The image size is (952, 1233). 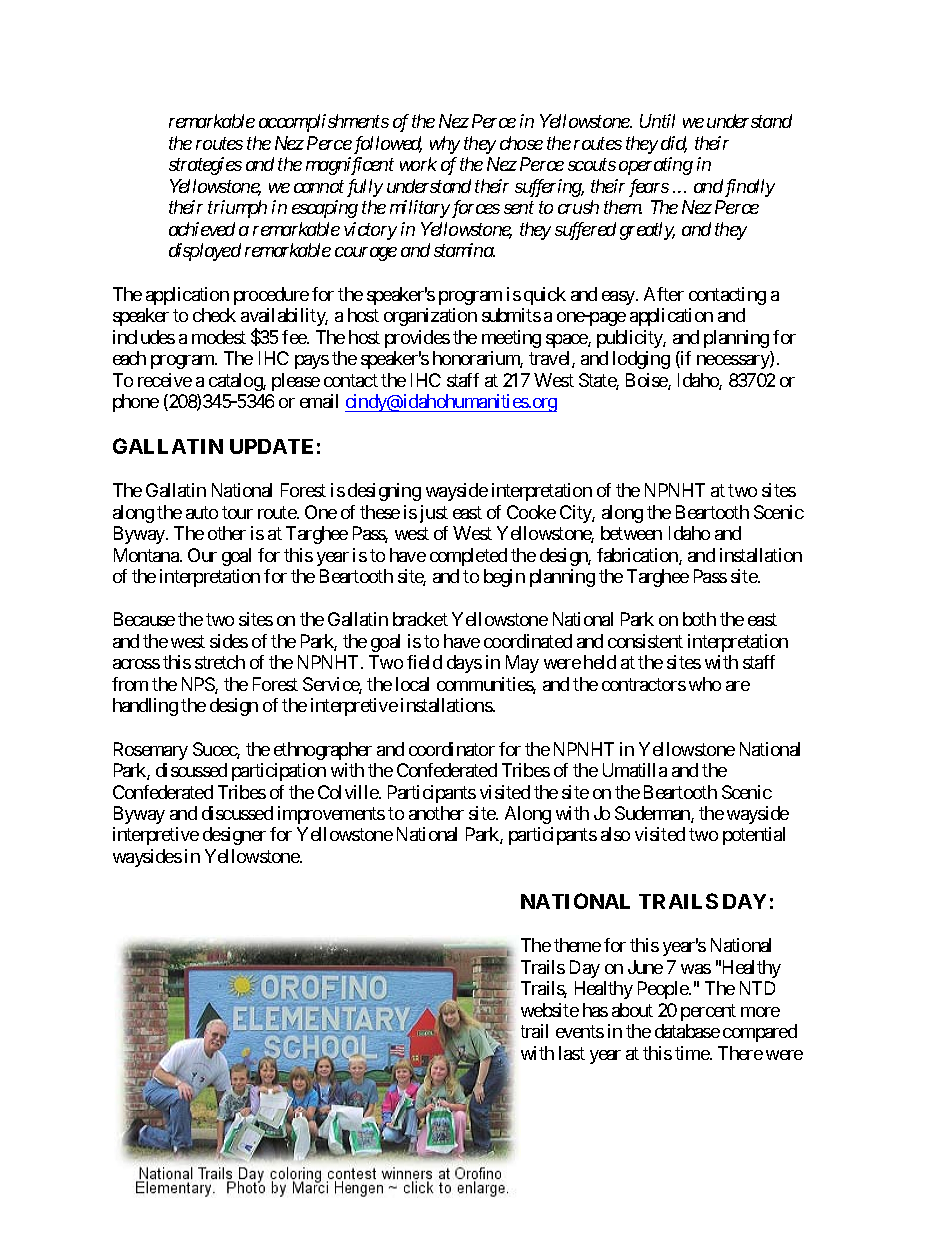 I want to click on coordinator, so click(x=452, y=749).
